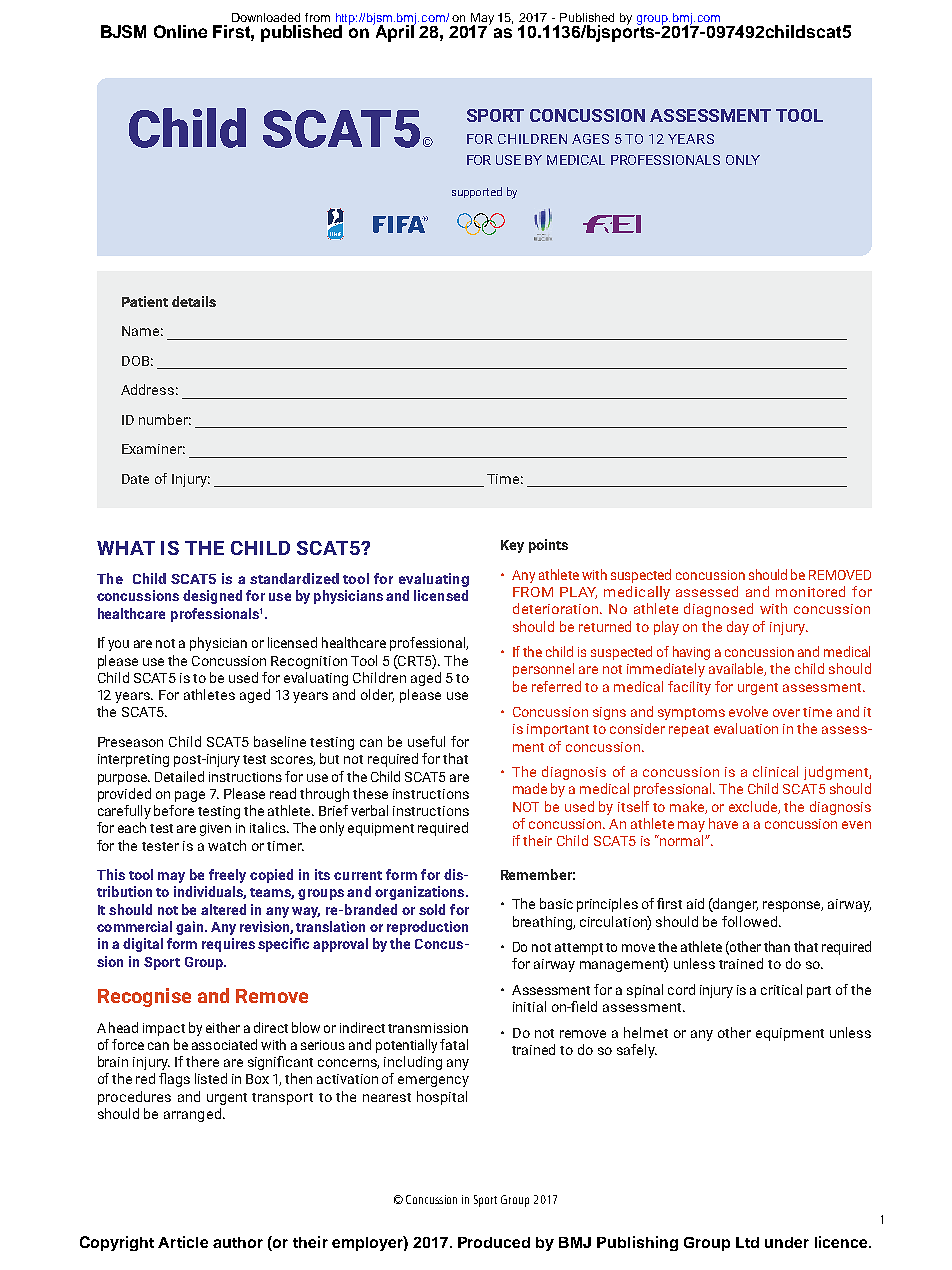 This screenshot has width=952, height=1270. I want to click on Online, so click(180, 31).
